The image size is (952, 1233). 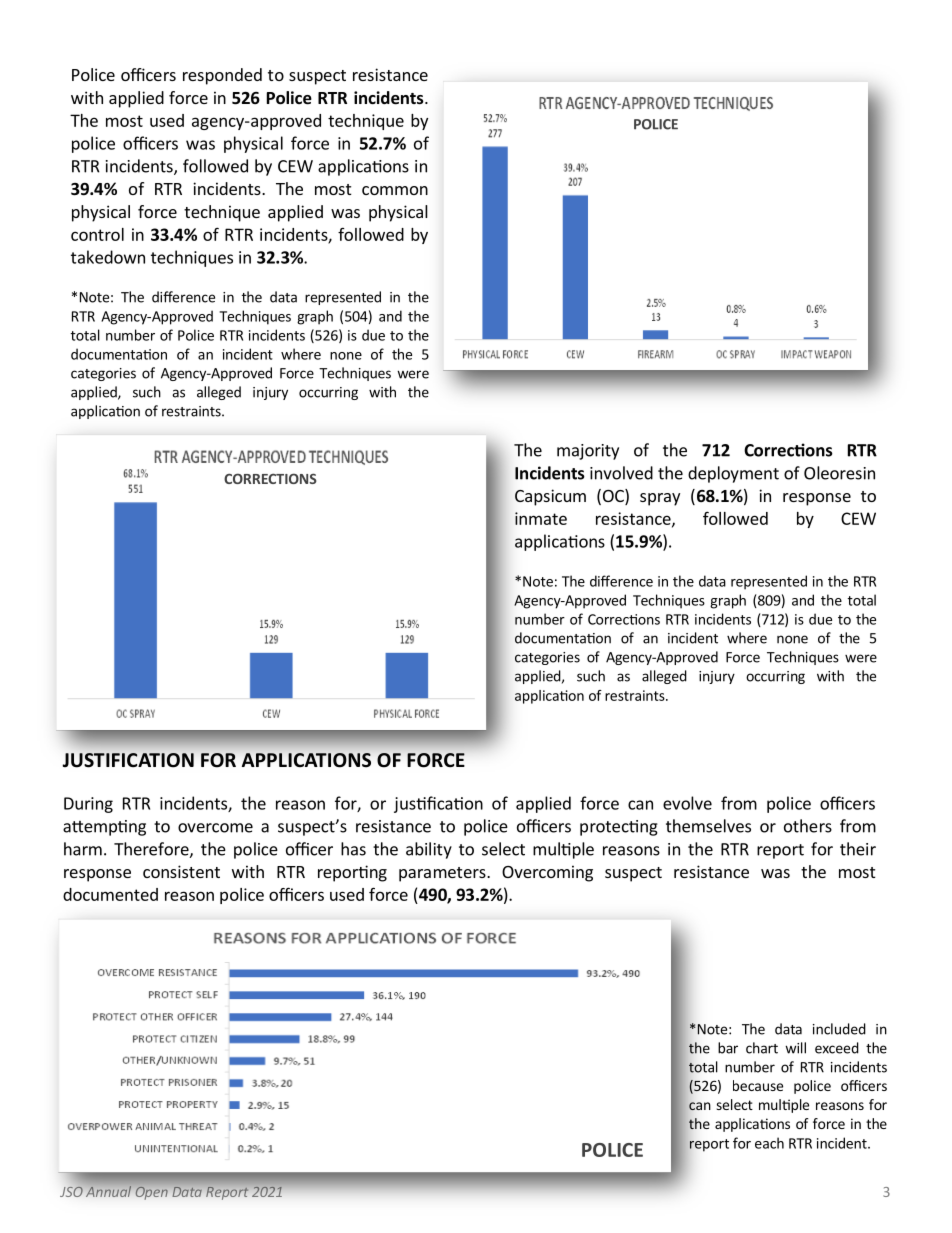 I want to click on because, so click(x=758, y=1085).
